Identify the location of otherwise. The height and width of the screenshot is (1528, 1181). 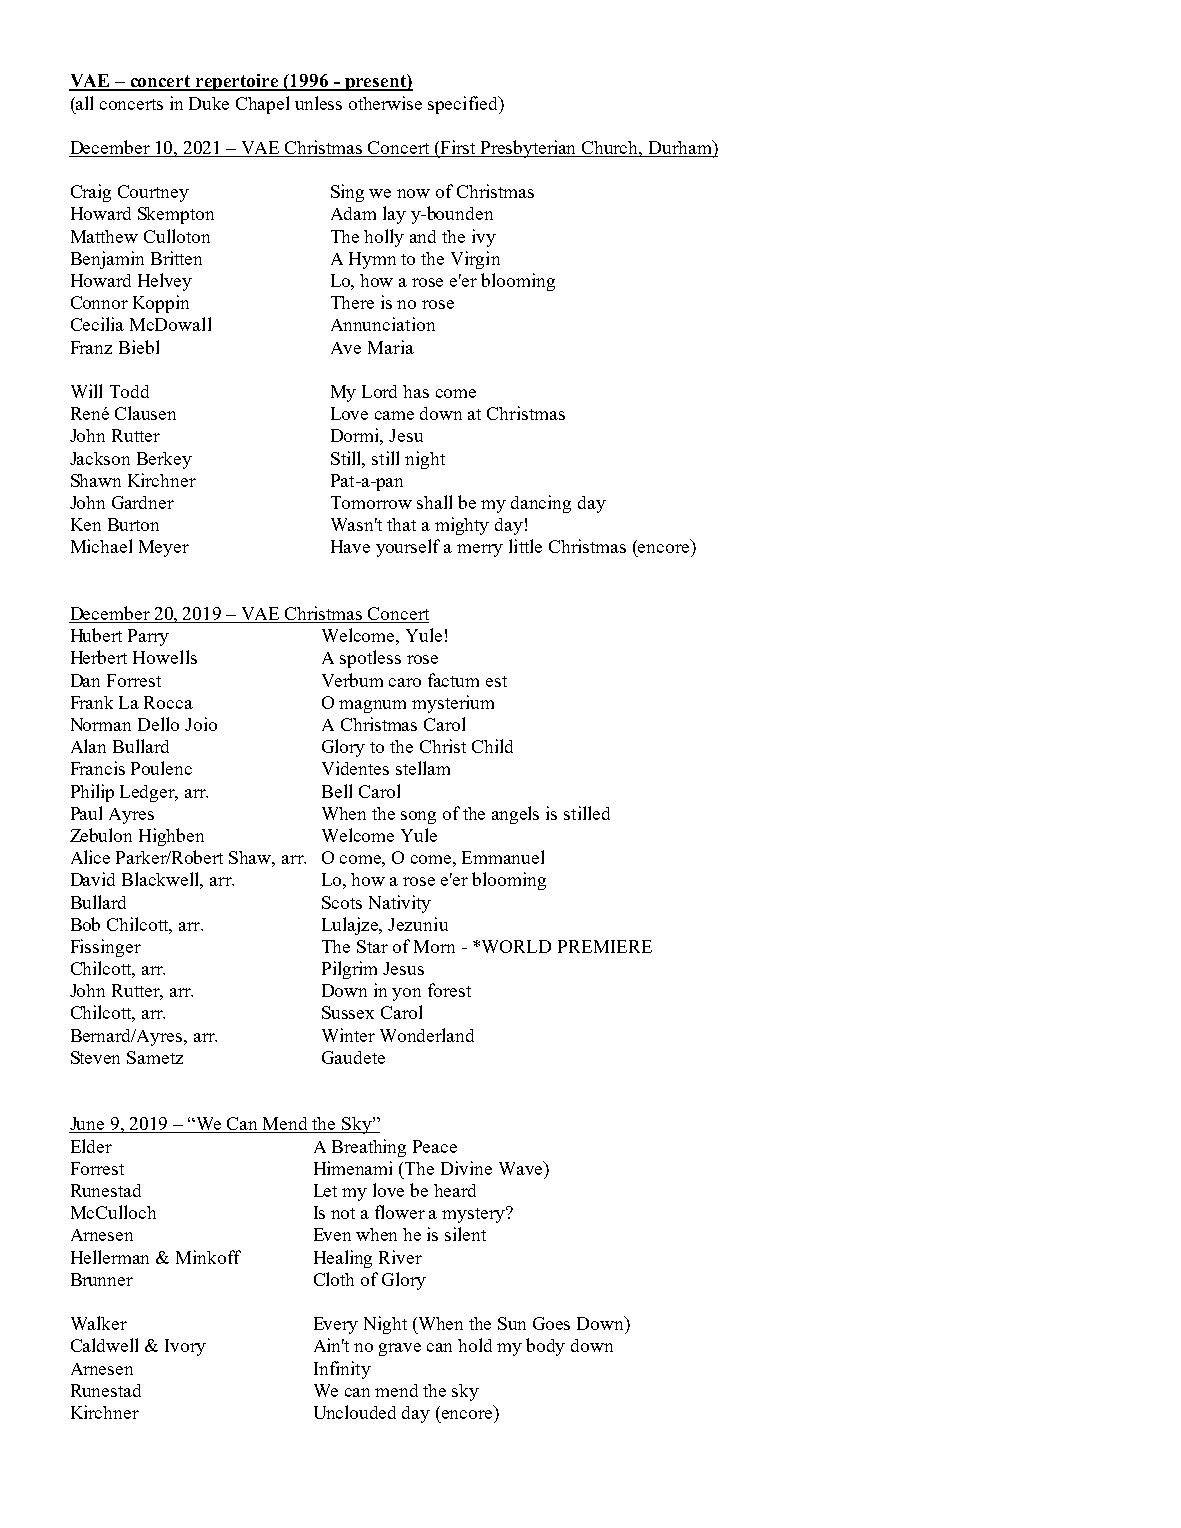
(385, 103).
